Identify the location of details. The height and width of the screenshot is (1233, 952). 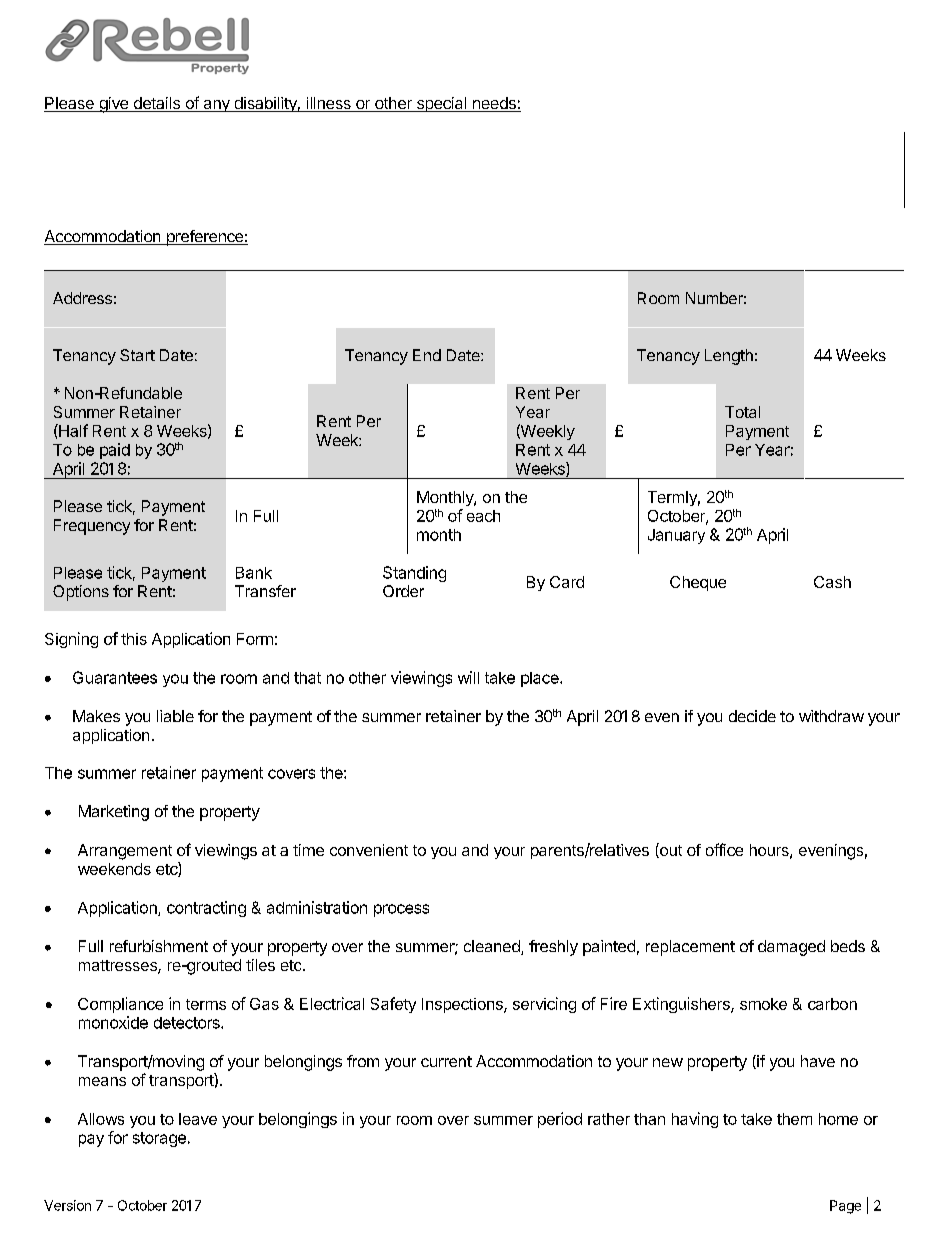
(156, 104).
